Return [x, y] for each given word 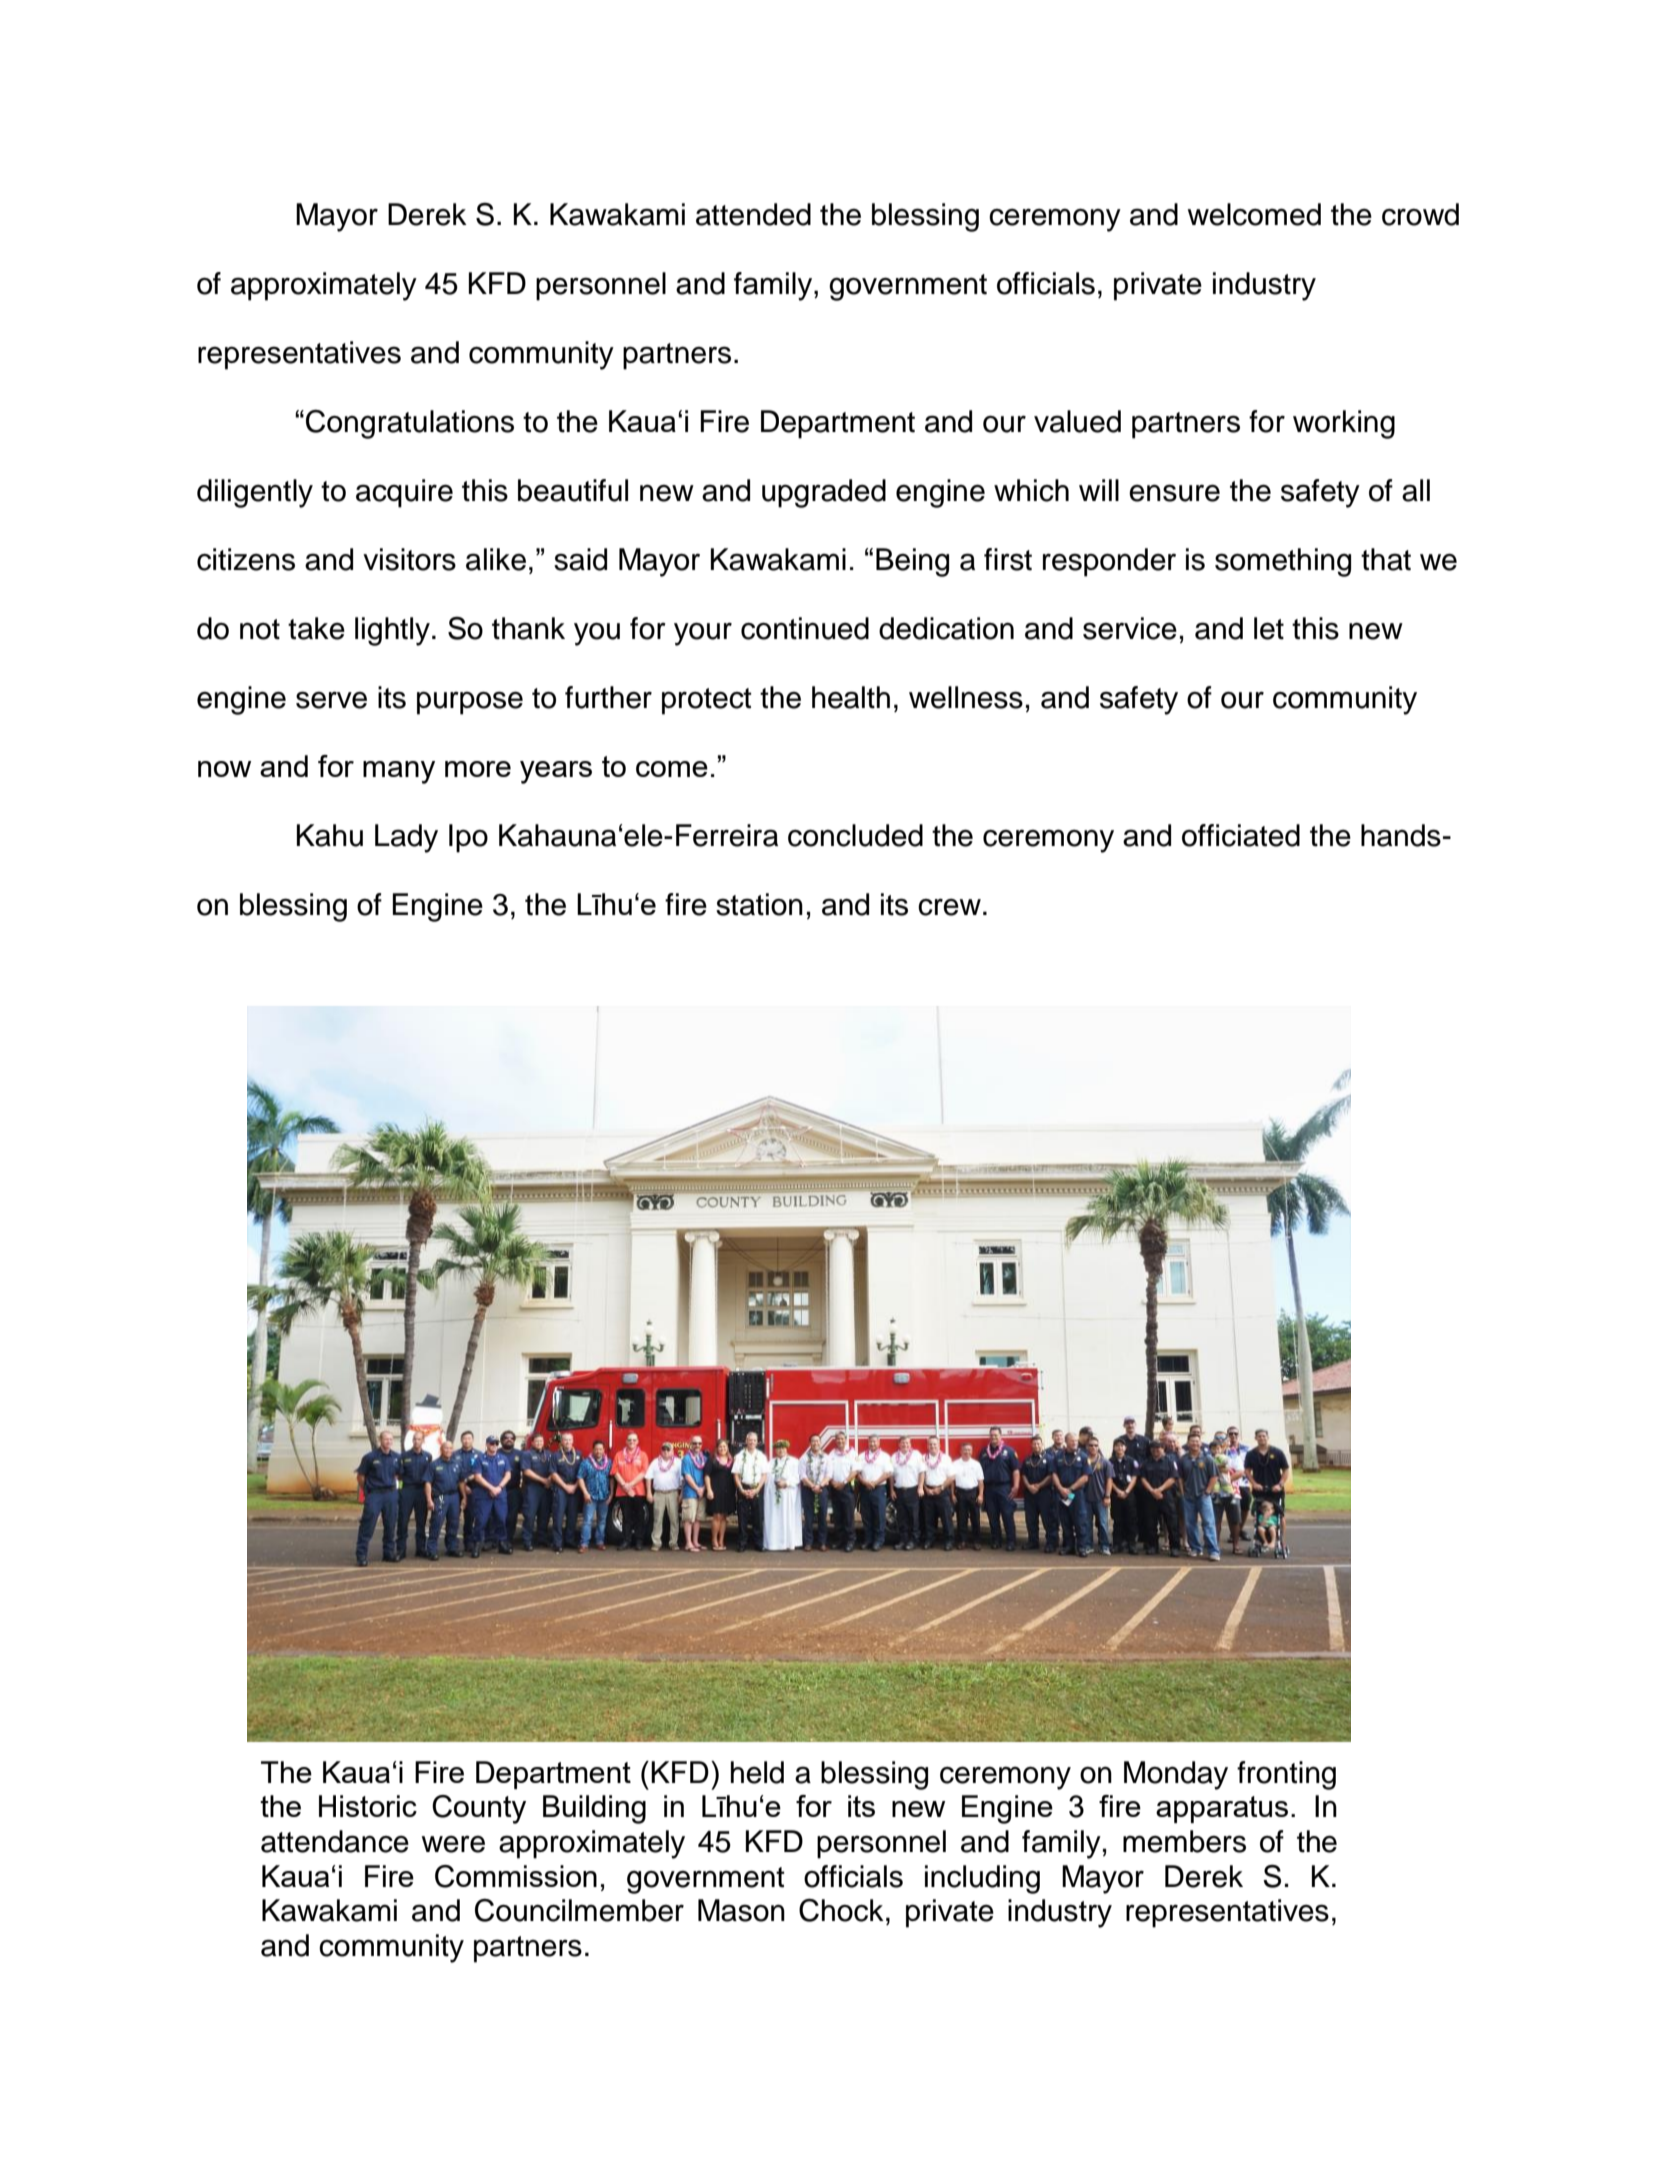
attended [753, 214]
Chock [841, 1910]
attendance [335, 1841]
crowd [1420, 214]
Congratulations [410, 424]
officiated [1241, 835]
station [759, 904]
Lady [406, 838]
